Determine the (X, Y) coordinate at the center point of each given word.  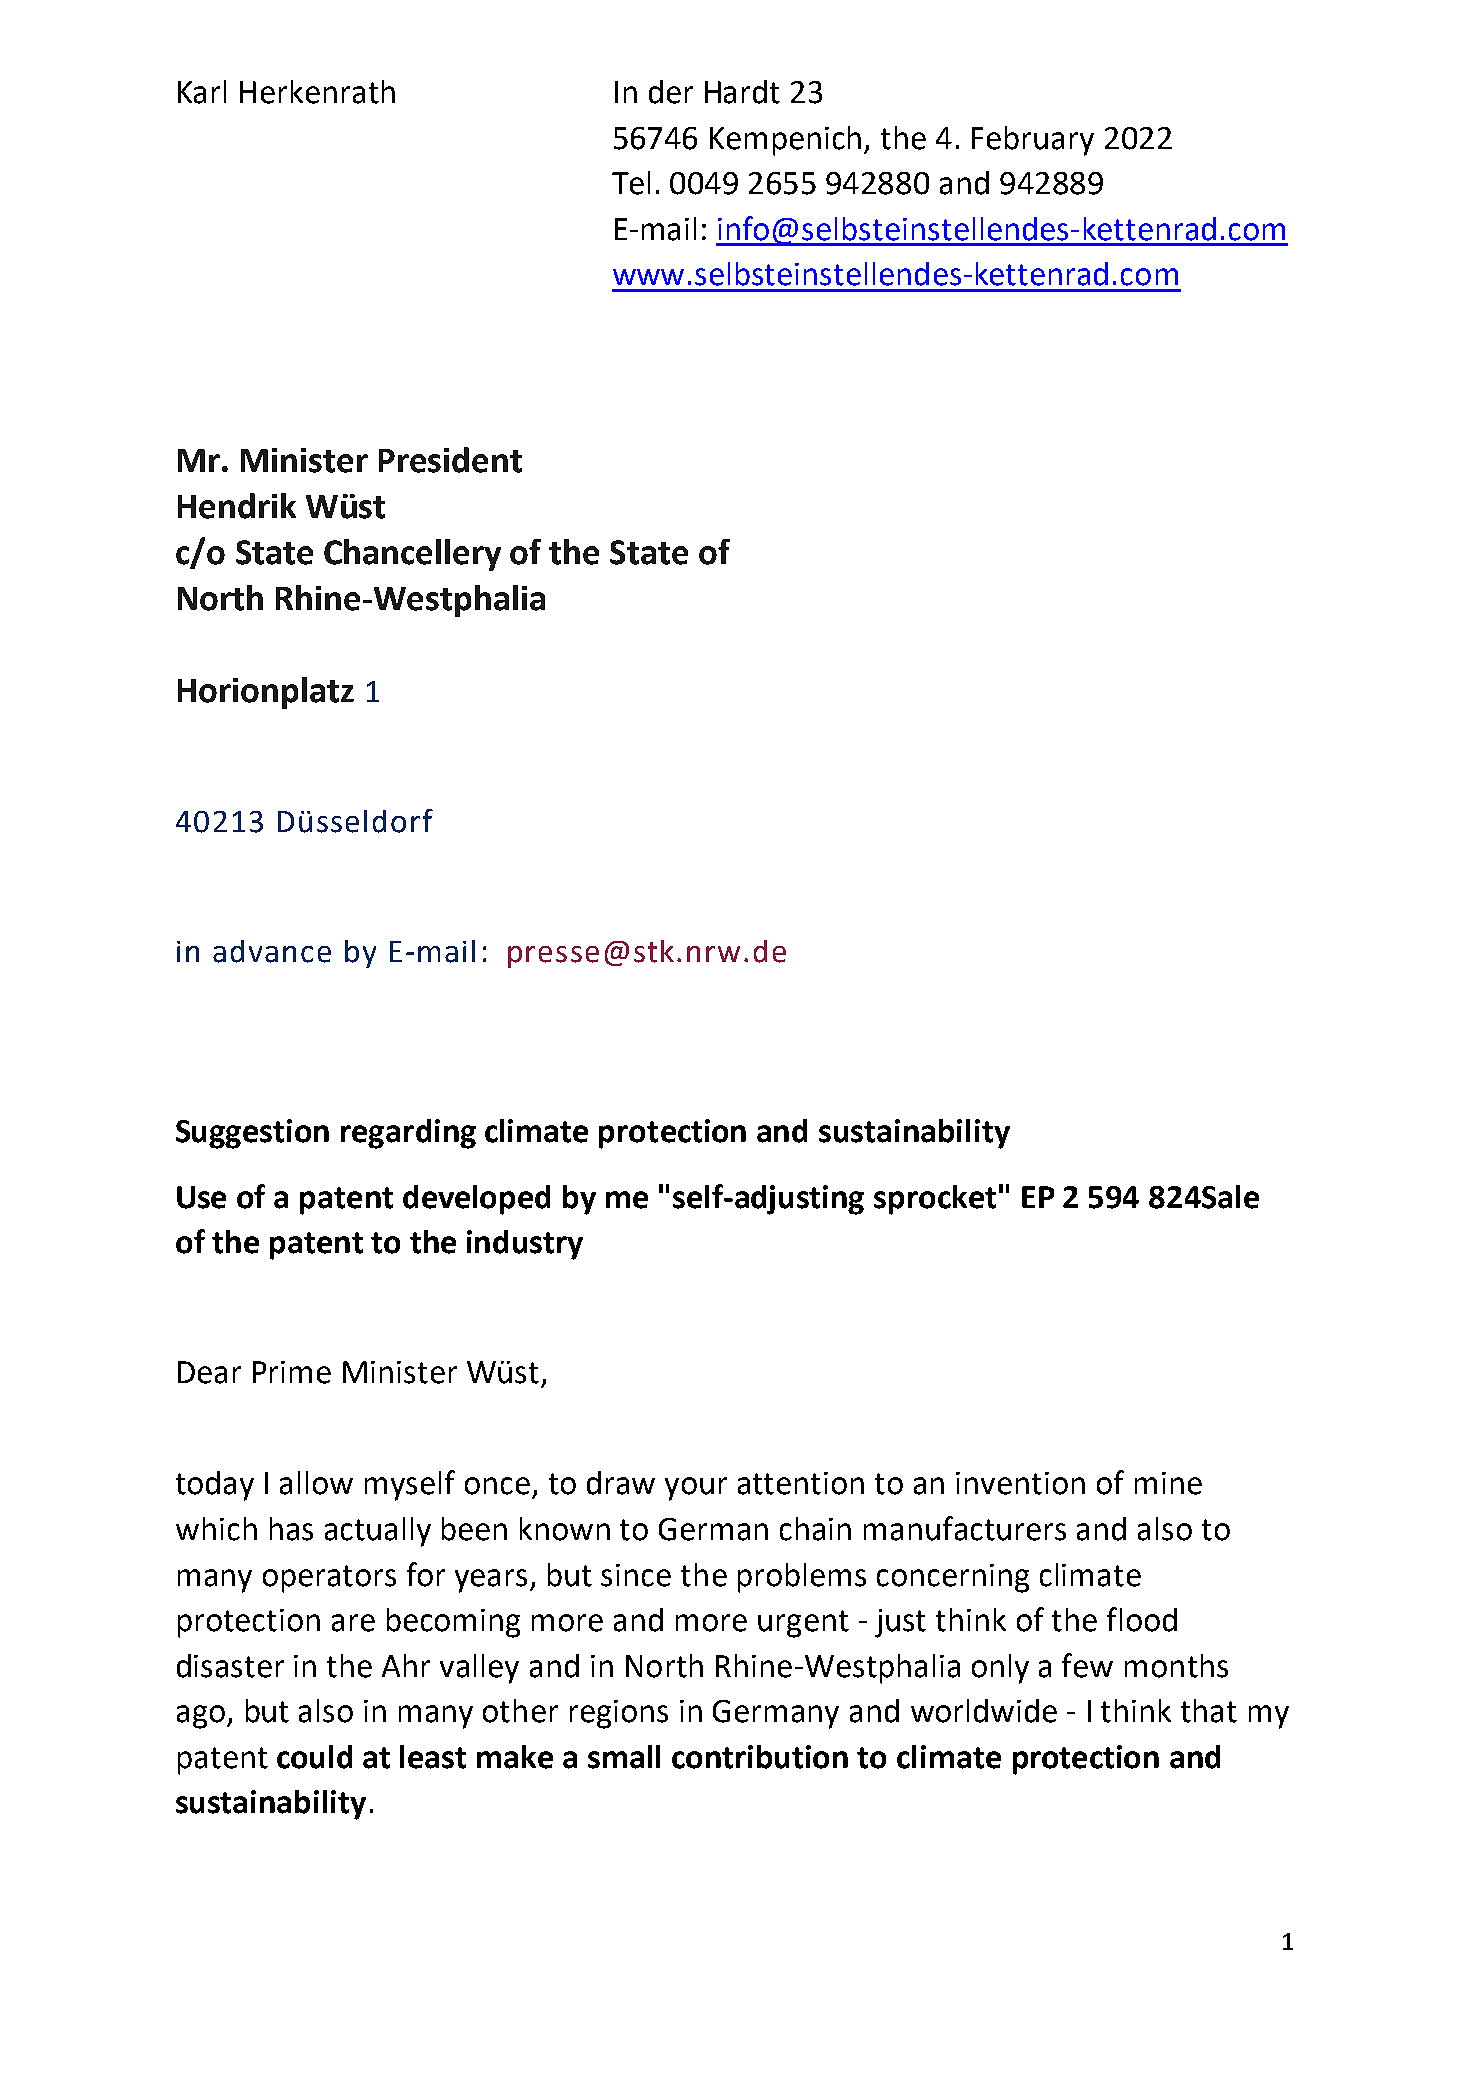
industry (525, 1245)
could (314, 1757)
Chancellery (412, 555)
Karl (202, 92)
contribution (760, 1757)
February (1033, 141)
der (671, 92)
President (450, 460)
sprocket (935, 1200)
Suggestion (252, 1134)
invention (1020, 1483)
